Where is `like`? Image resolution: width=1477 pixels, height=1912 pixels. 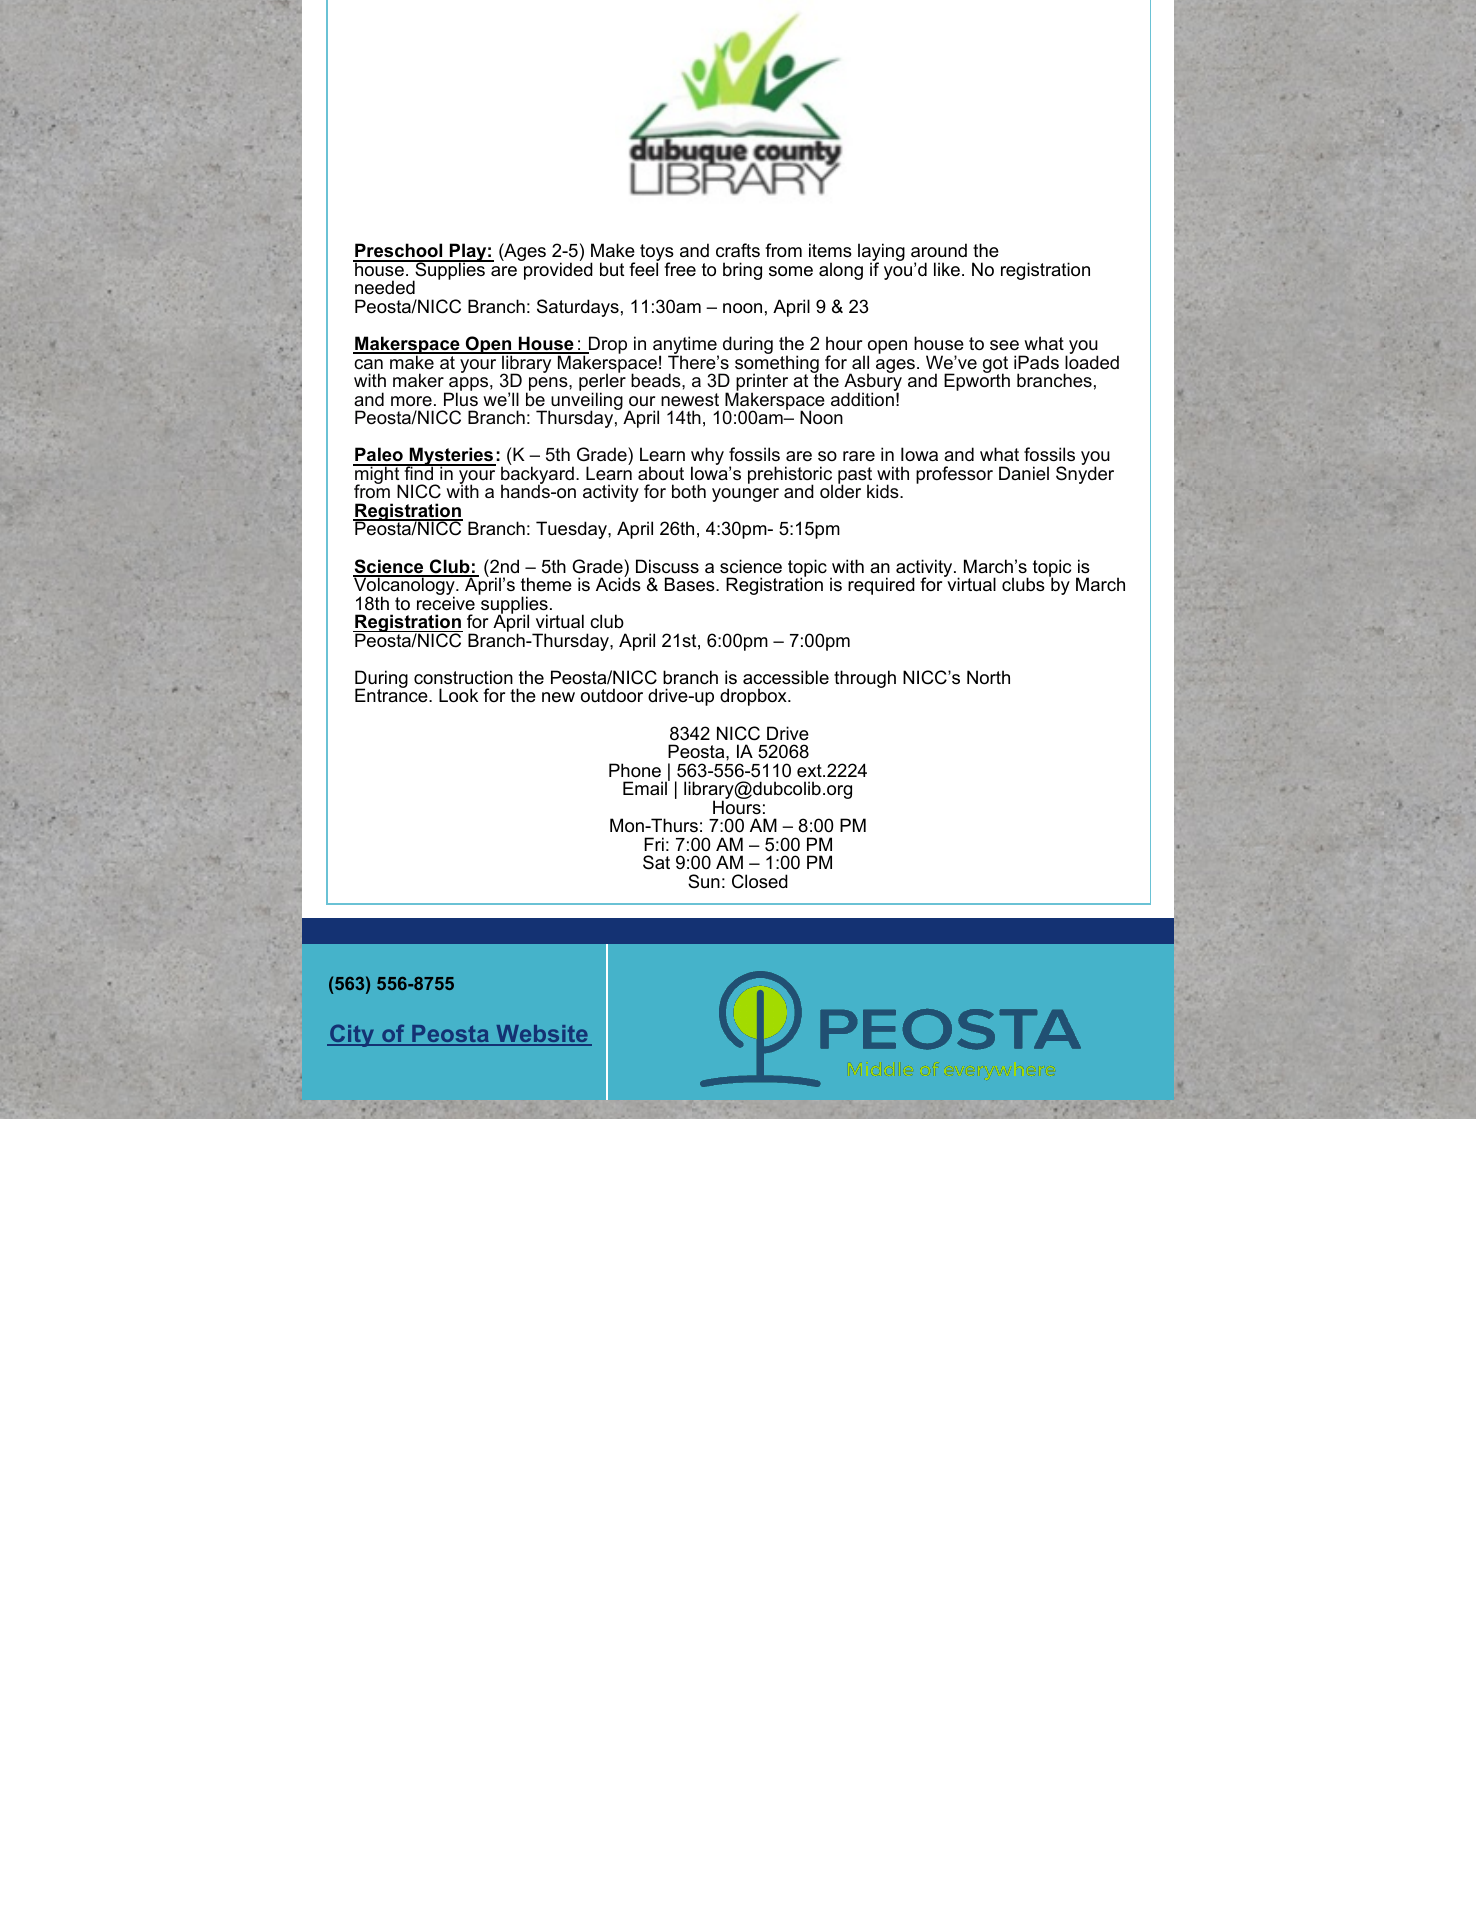
like is located at coordinates (947, 269).
